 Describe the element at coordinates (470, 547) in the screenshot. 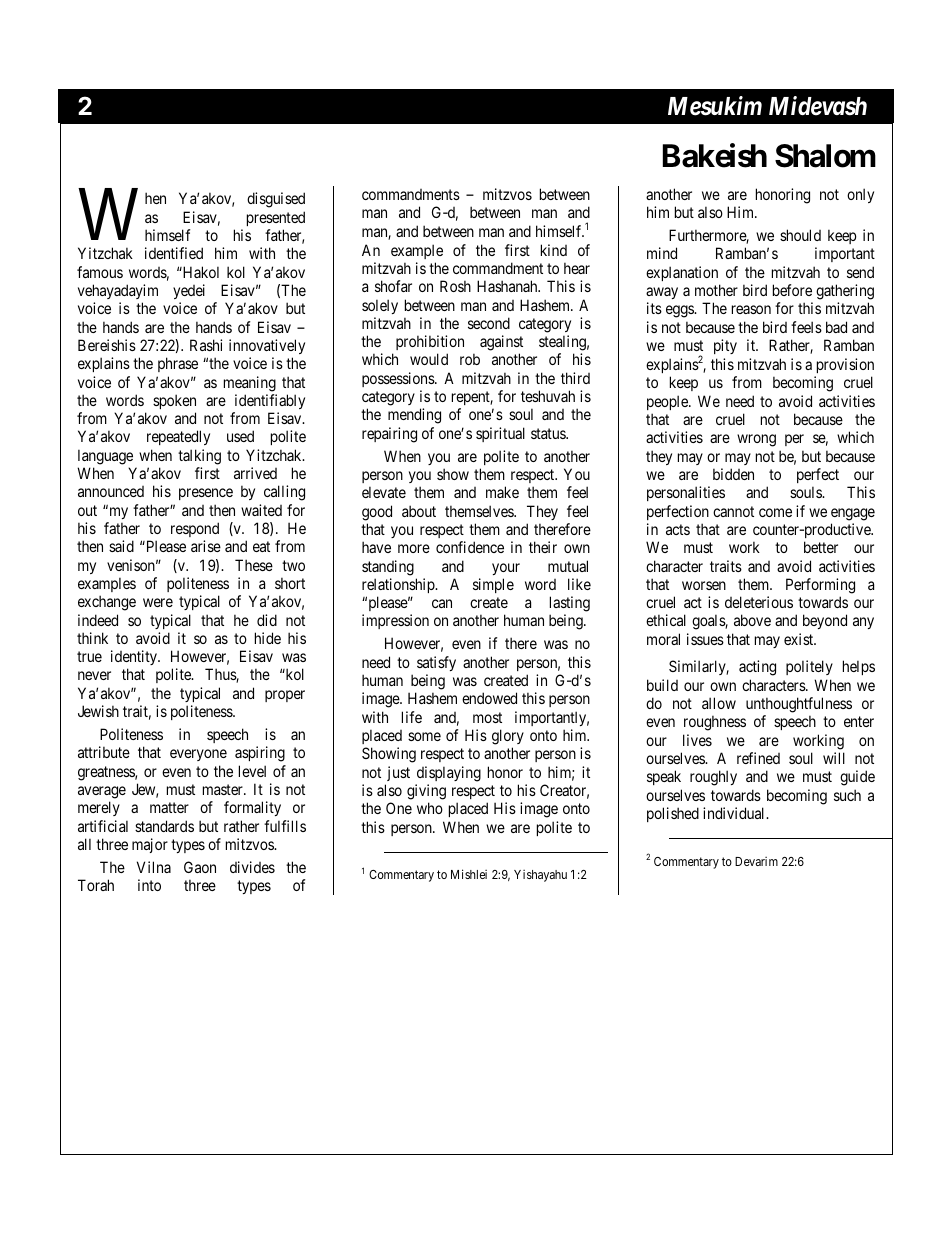

I see `confidence` at that location.
